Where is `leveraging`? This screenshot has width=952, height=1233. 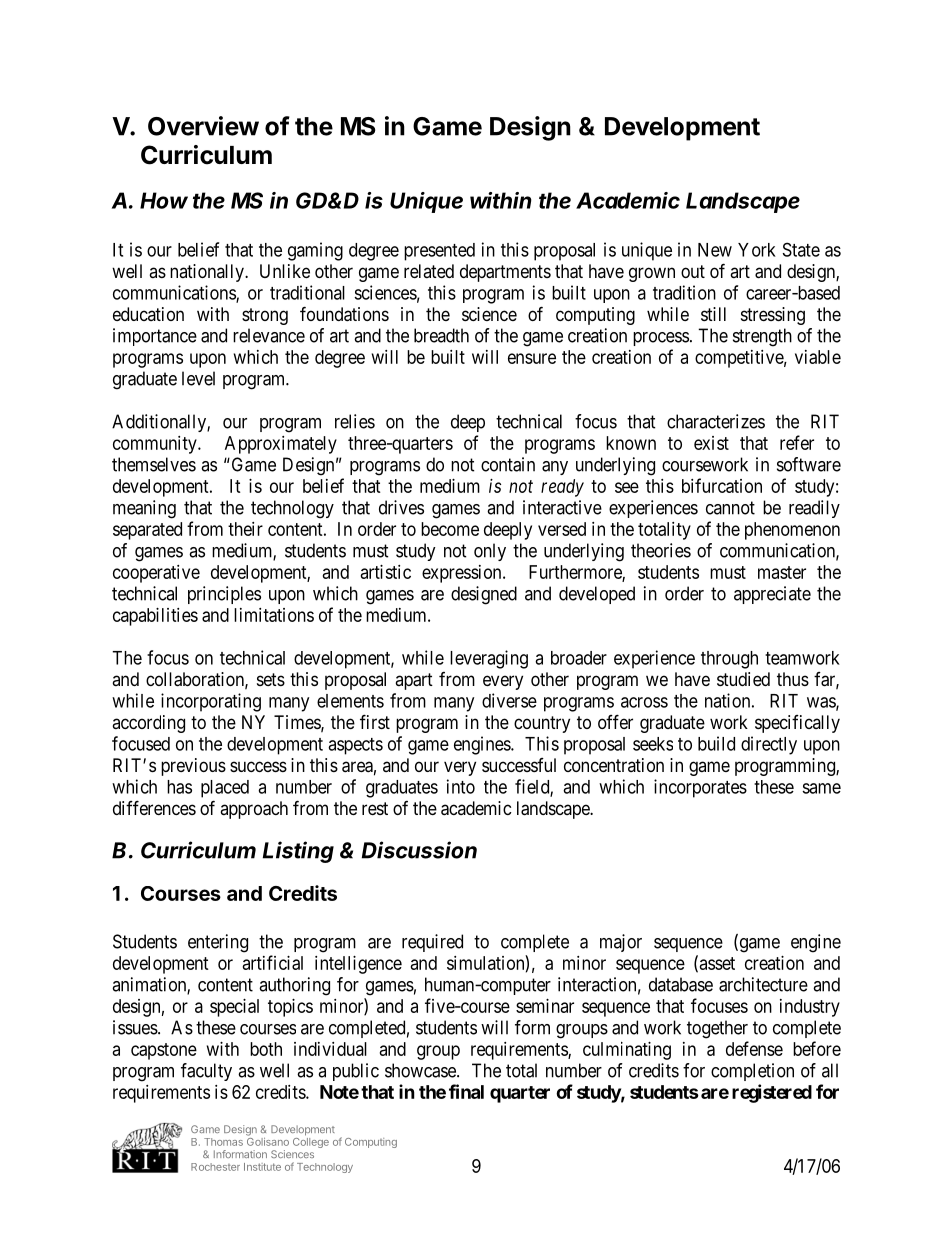
leveraging is located at coordinates (489, 659).
